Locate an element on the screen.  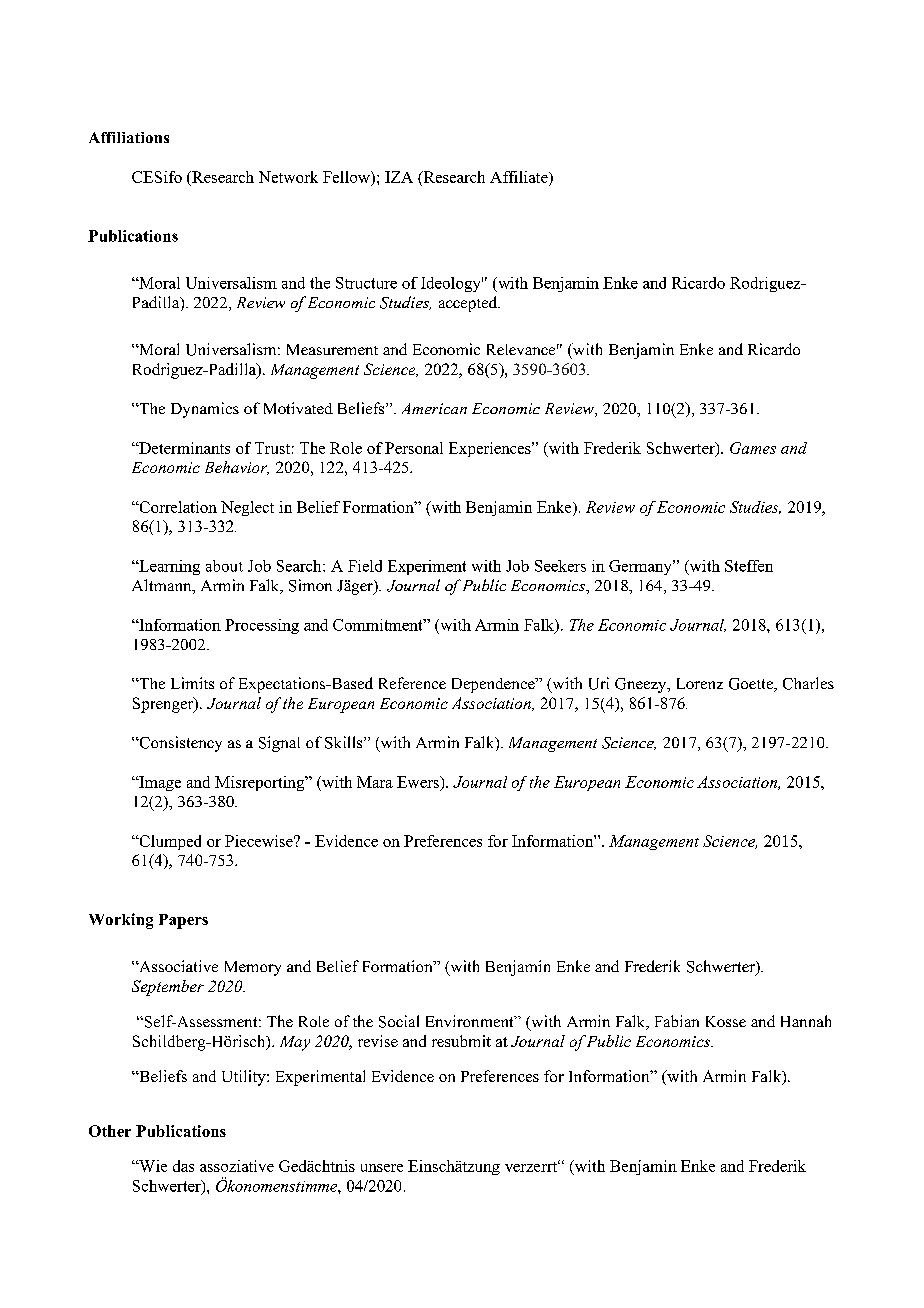
accepted is located at coordinates (469, 304).
